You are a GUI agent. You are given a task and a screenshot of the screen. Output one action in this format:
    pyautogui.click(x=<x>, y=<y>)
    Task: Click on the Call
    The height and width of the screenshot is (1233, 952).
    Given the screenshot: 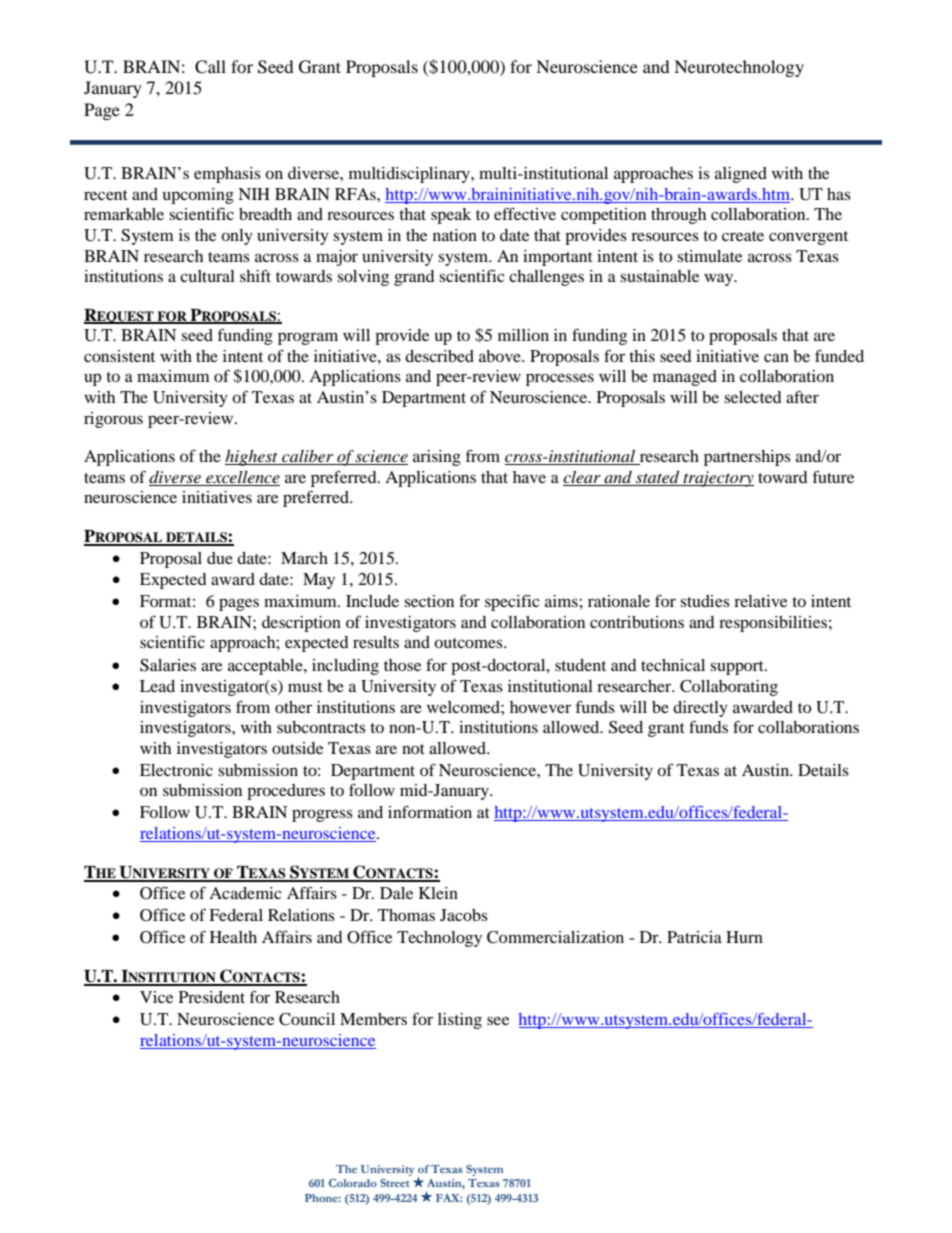 What is the action you would take?
    pyautogui.click(x=210, y=67)
